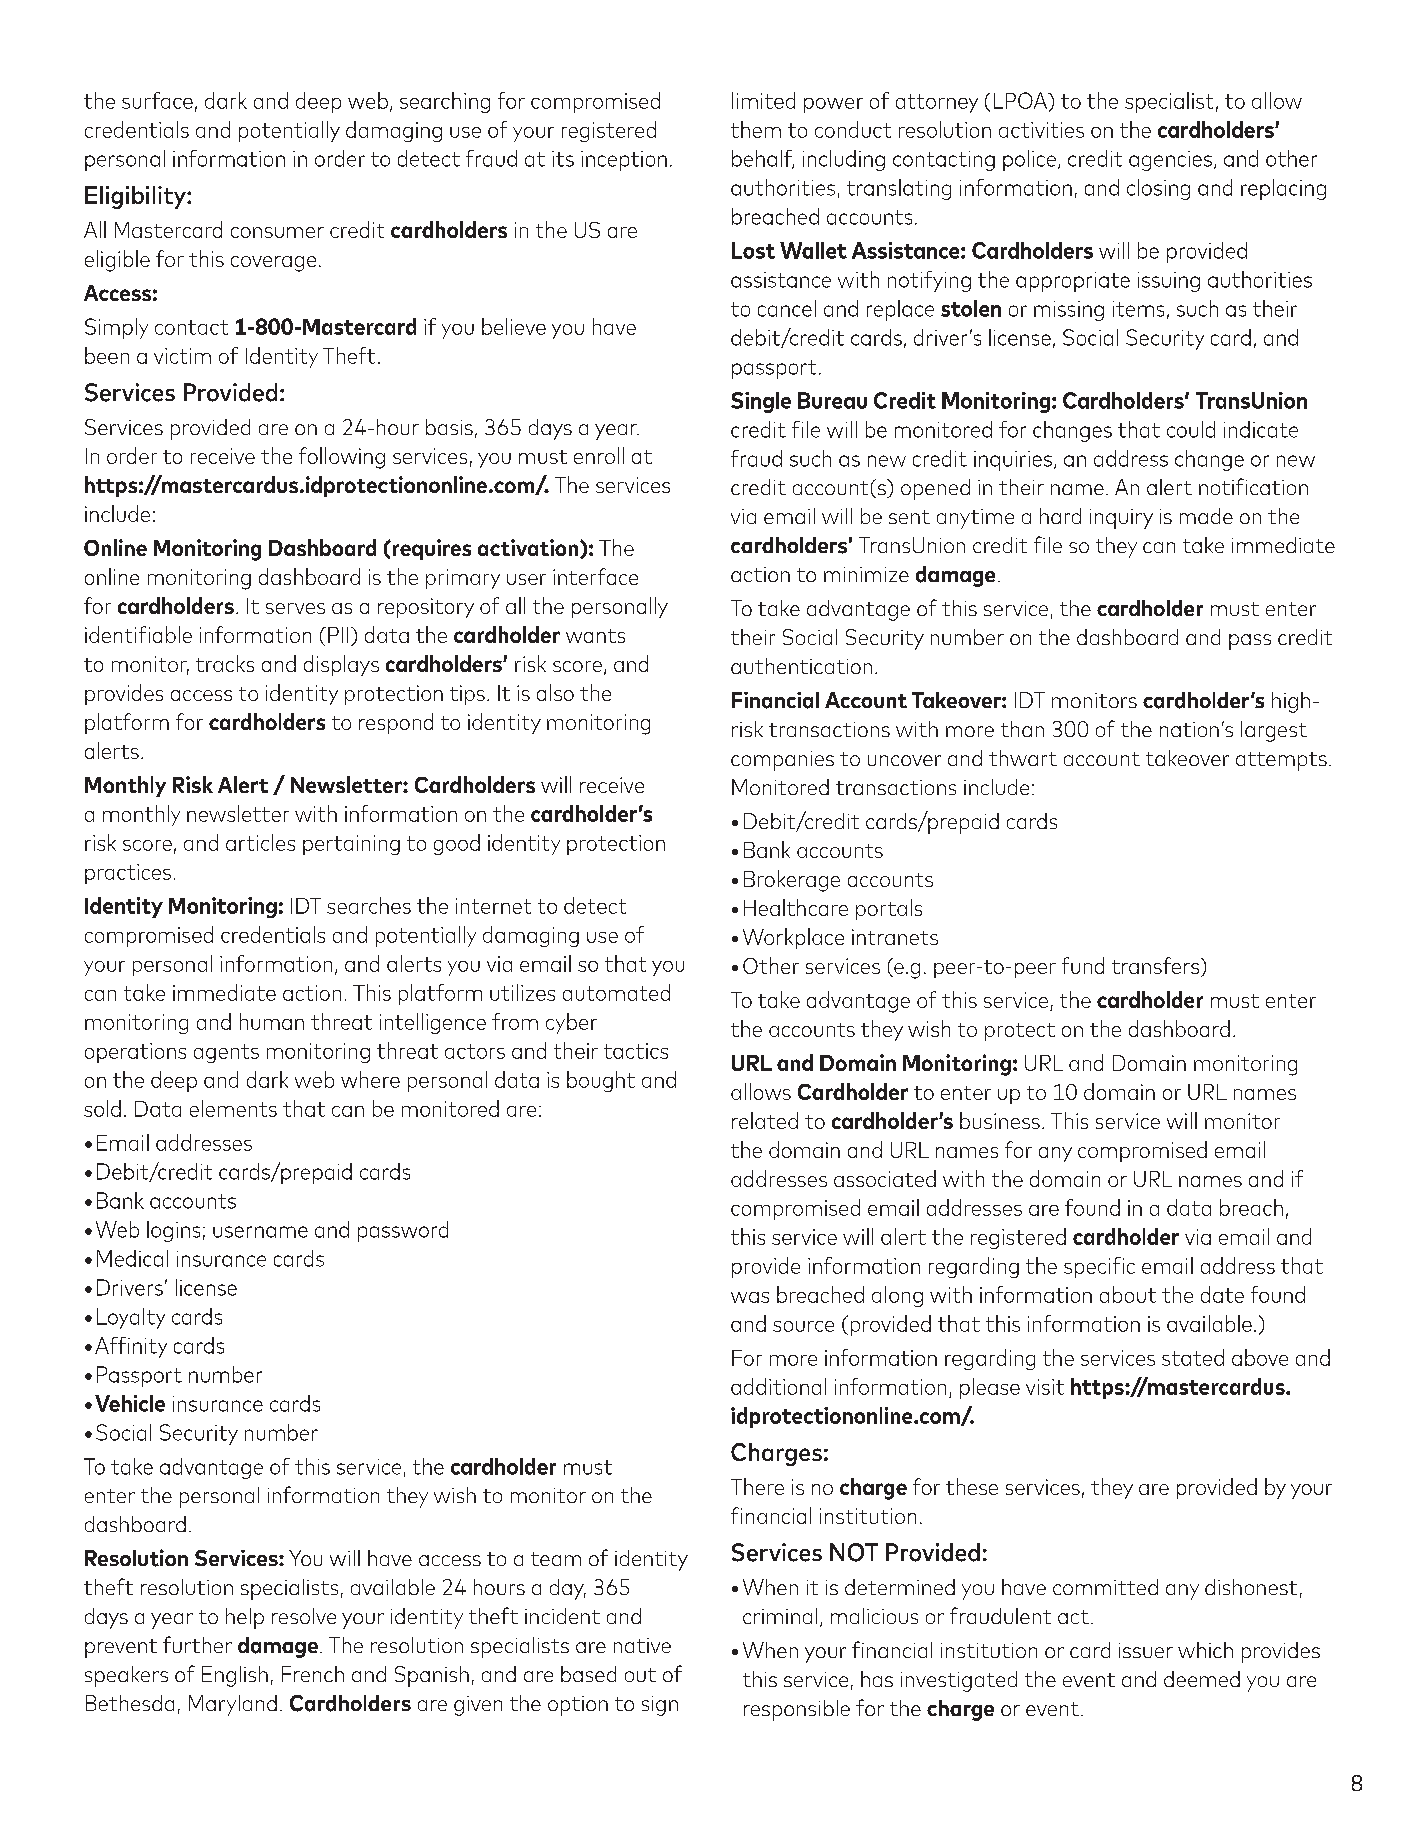  I want to click on was, so click(750, 1297).
